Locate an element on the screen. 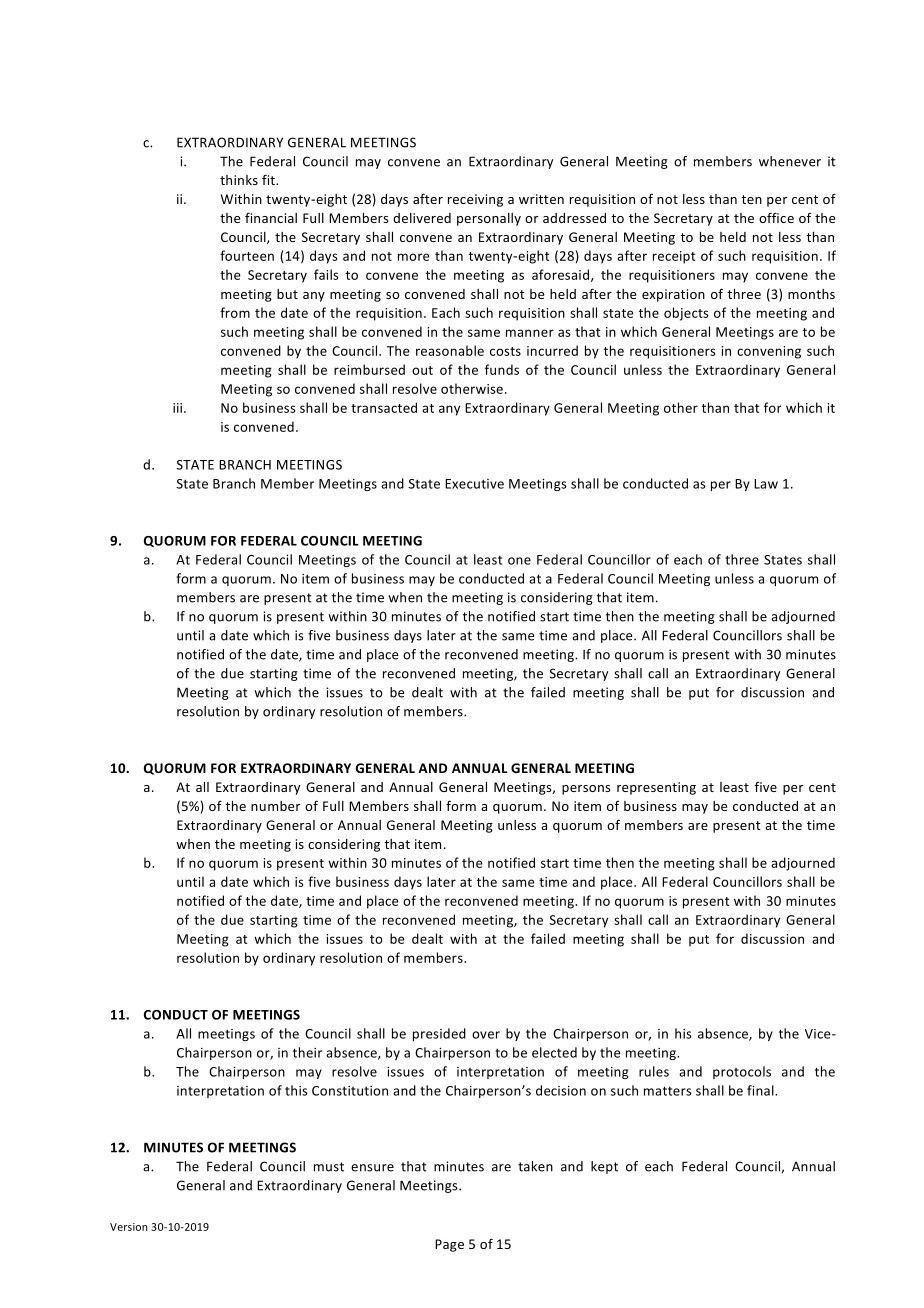 This screenshot has width=924, height=1308. over is located at coordinates (486, 1035).
